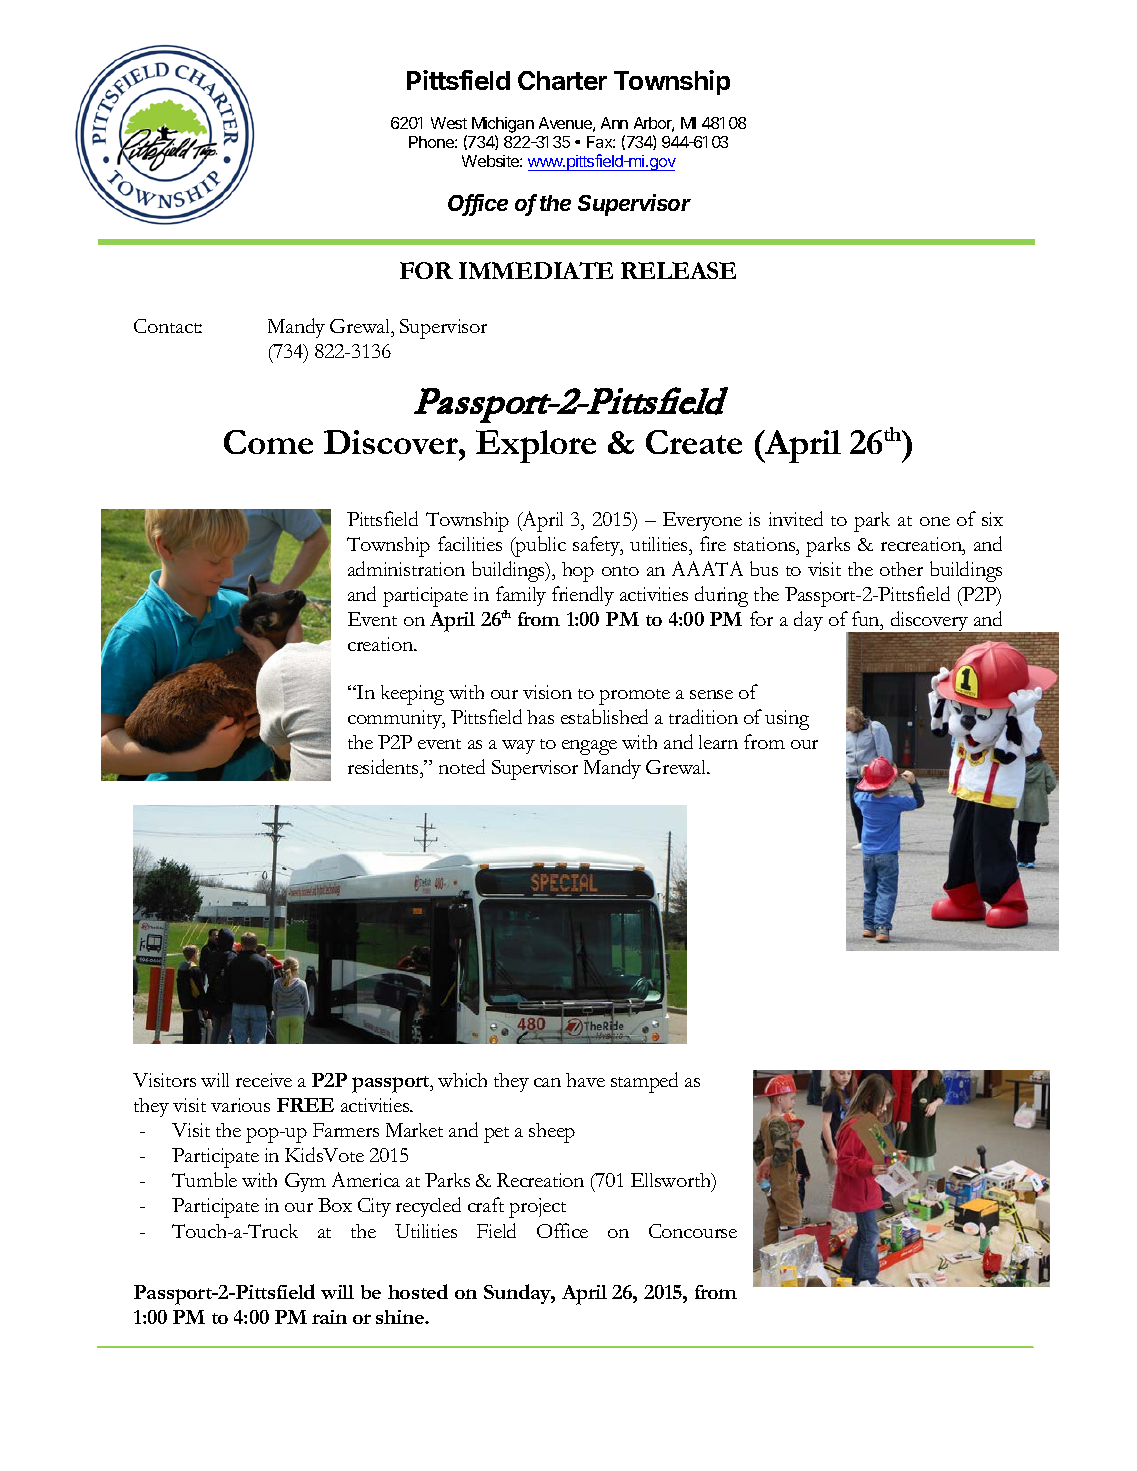 The height and width of the image is (1471, 1137). What do you see at coordinates (329, 1317) in the image?
I see `rain` at bounding box center [329, 1317].
